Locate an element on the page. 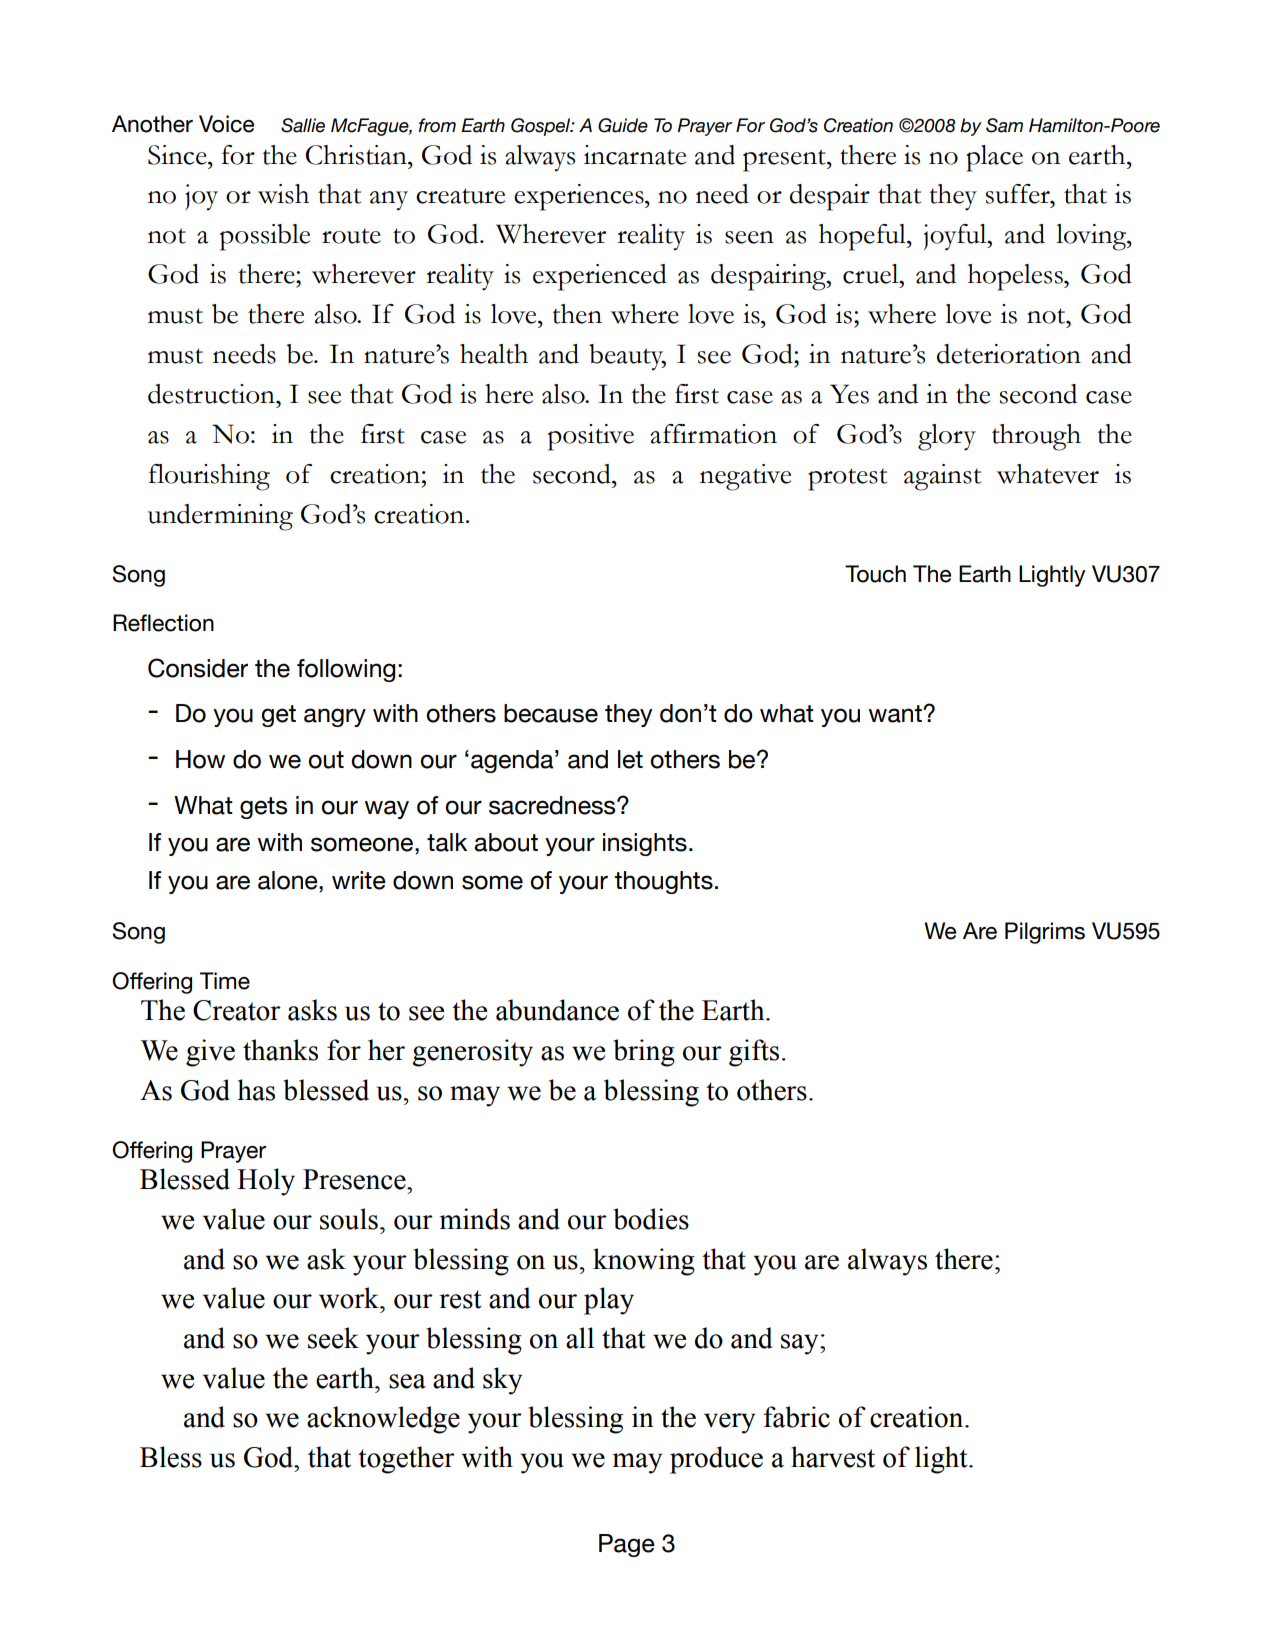 The height and width of the page is (1647, 1273). place is located at coordinates (994, 158).
